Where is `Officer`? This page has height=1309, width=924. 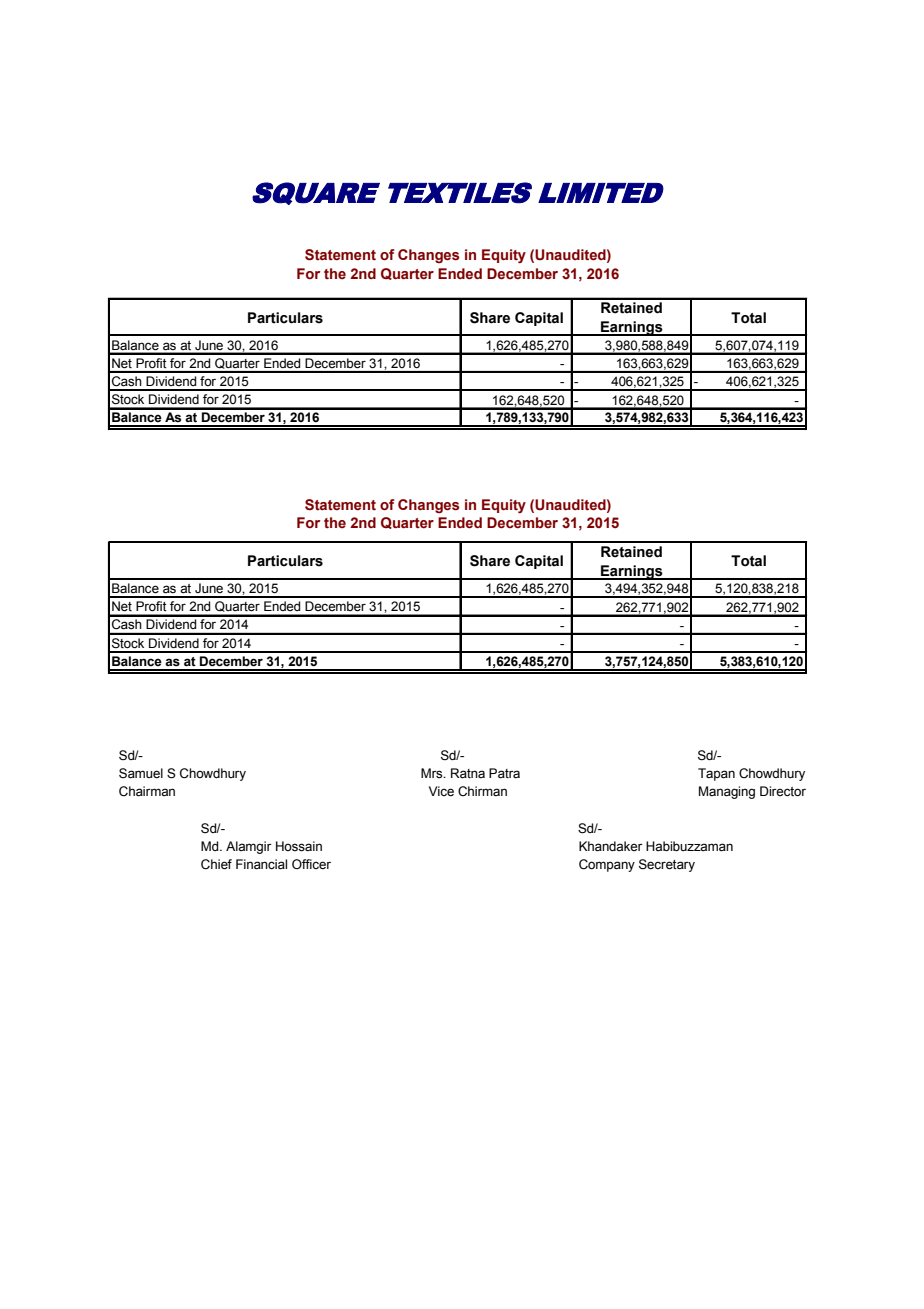
Officer is located at coordinates (311, 864).
